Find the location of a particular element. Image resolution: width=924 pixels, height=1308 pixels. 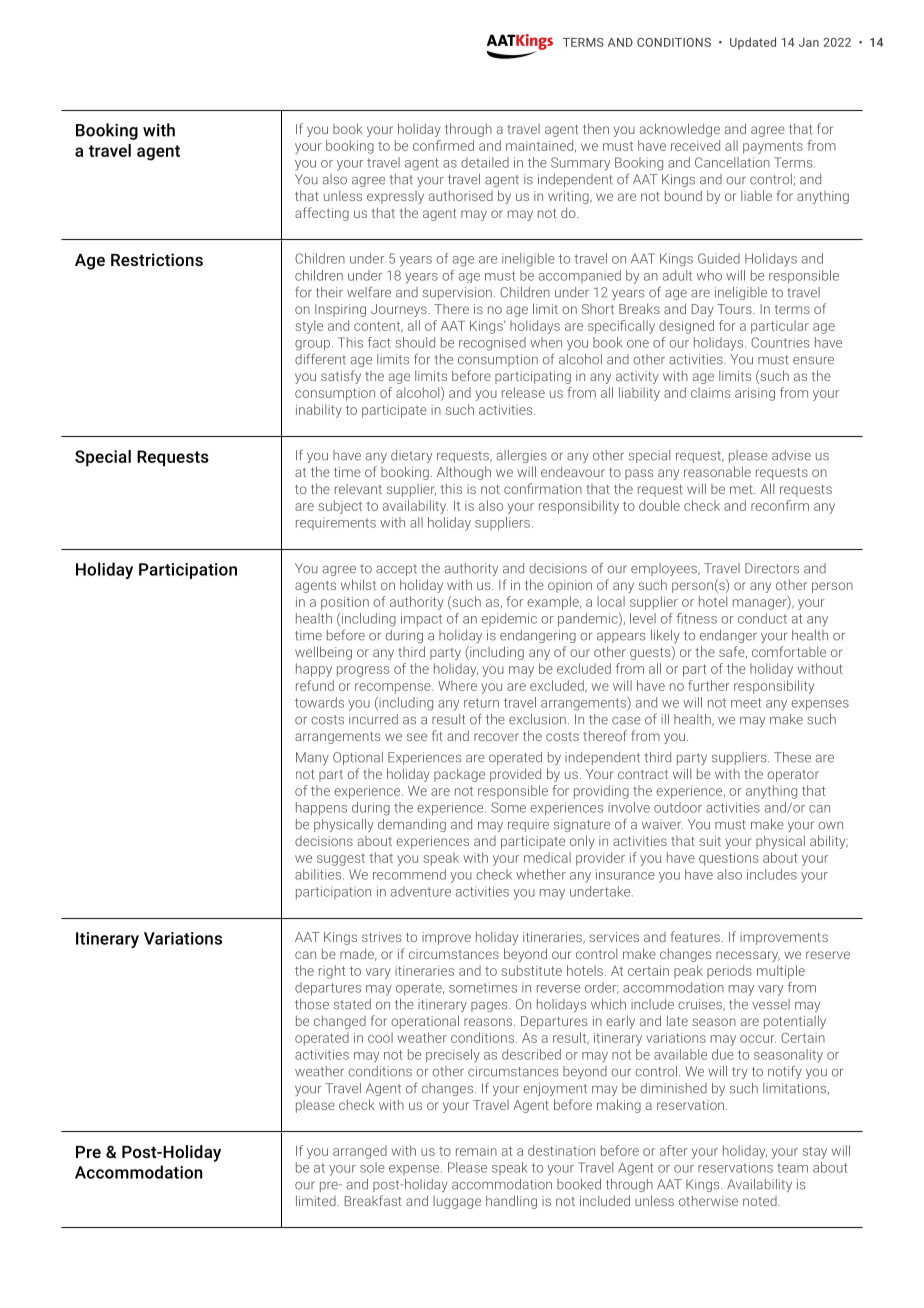

Many is located at coordinates (312, 758).
